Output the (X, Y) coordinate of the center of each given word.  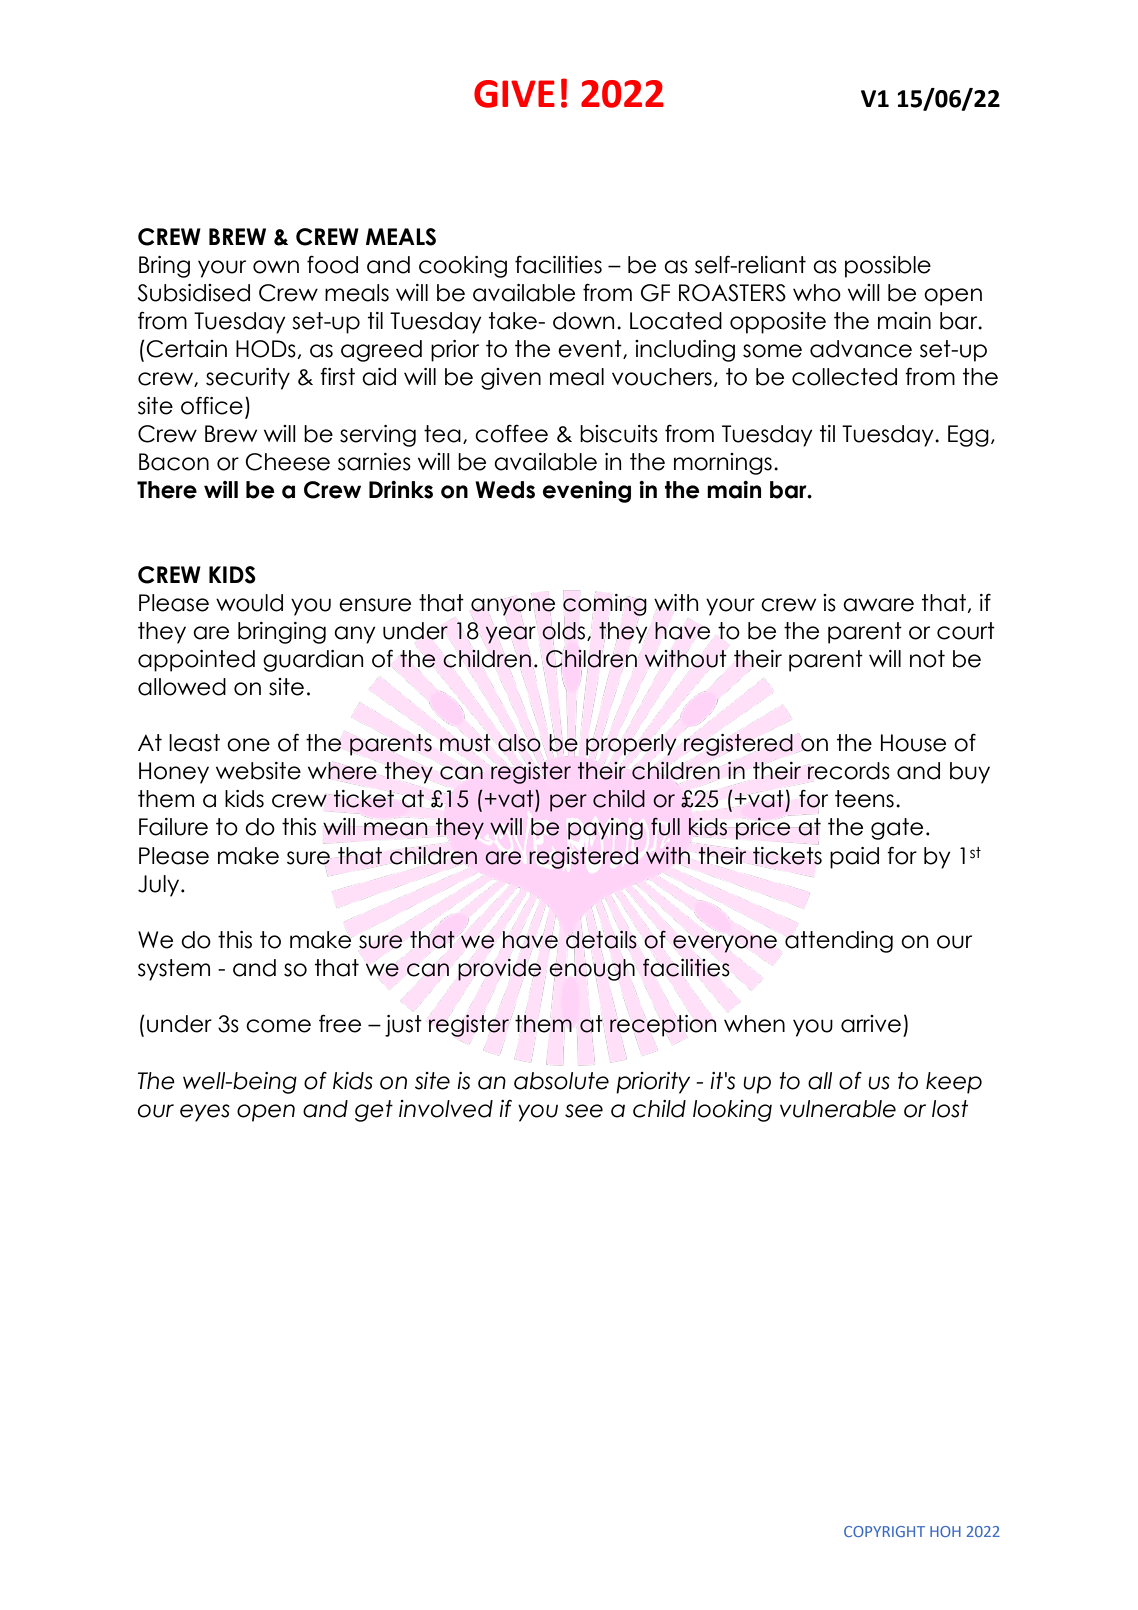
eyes (205, 1113)
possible (888, 267)
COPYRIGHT (884, 1531)
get (374, 1111)
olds (565, 631)
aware (878, 605)
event (591, 349)
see (584, 1111)
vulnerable (838, 1109)
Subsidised (194, 293)
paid (854, 858)
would (249, 603)
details (601, 940)
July (160, 886)
